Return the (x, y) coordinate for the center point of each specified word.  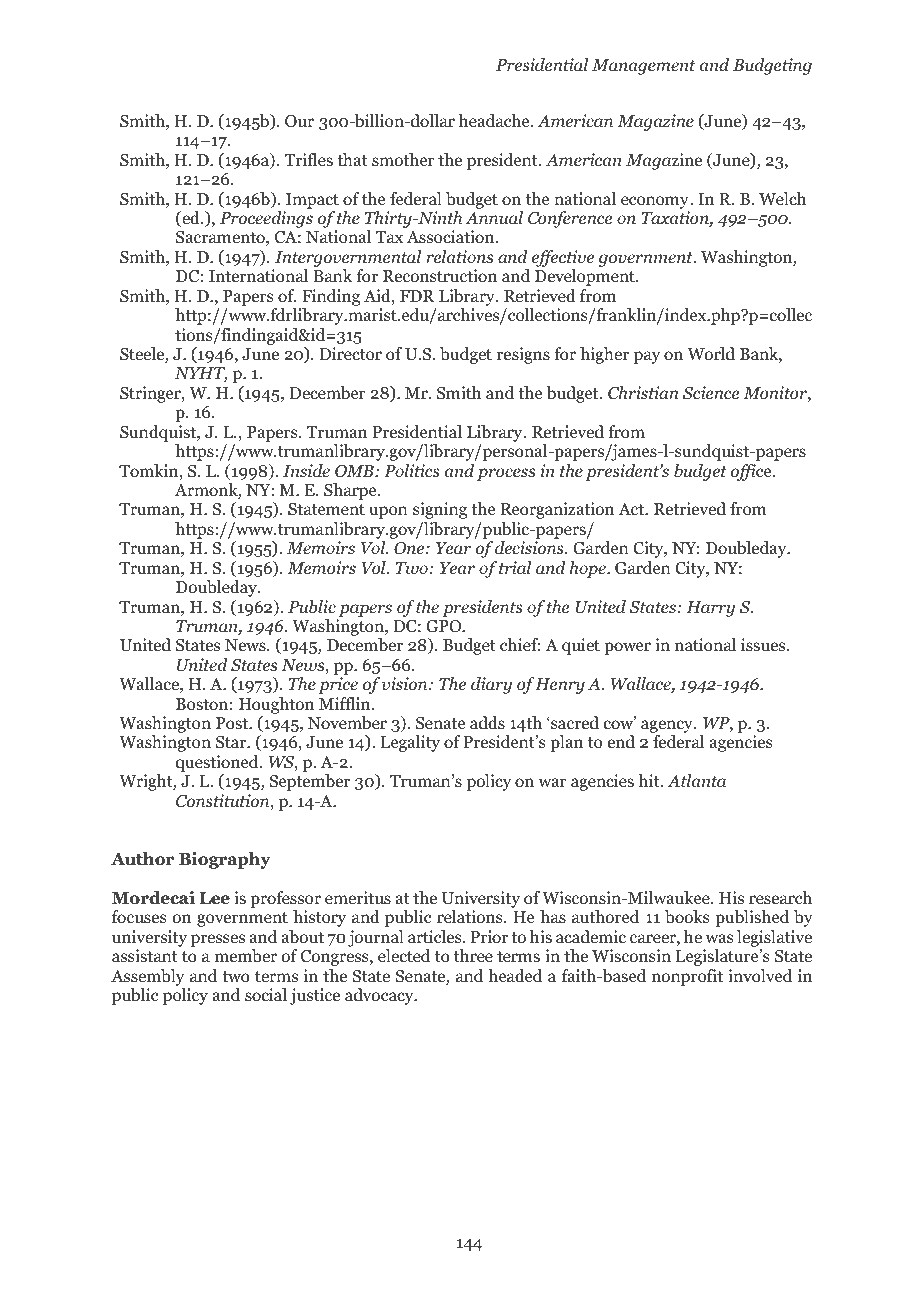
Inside (306, 471)
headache (495, 121)
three (473, 955)
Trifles (309, 159)
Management (644, 67)
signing (440, 510)
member (246, 956)
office (752, 472)
